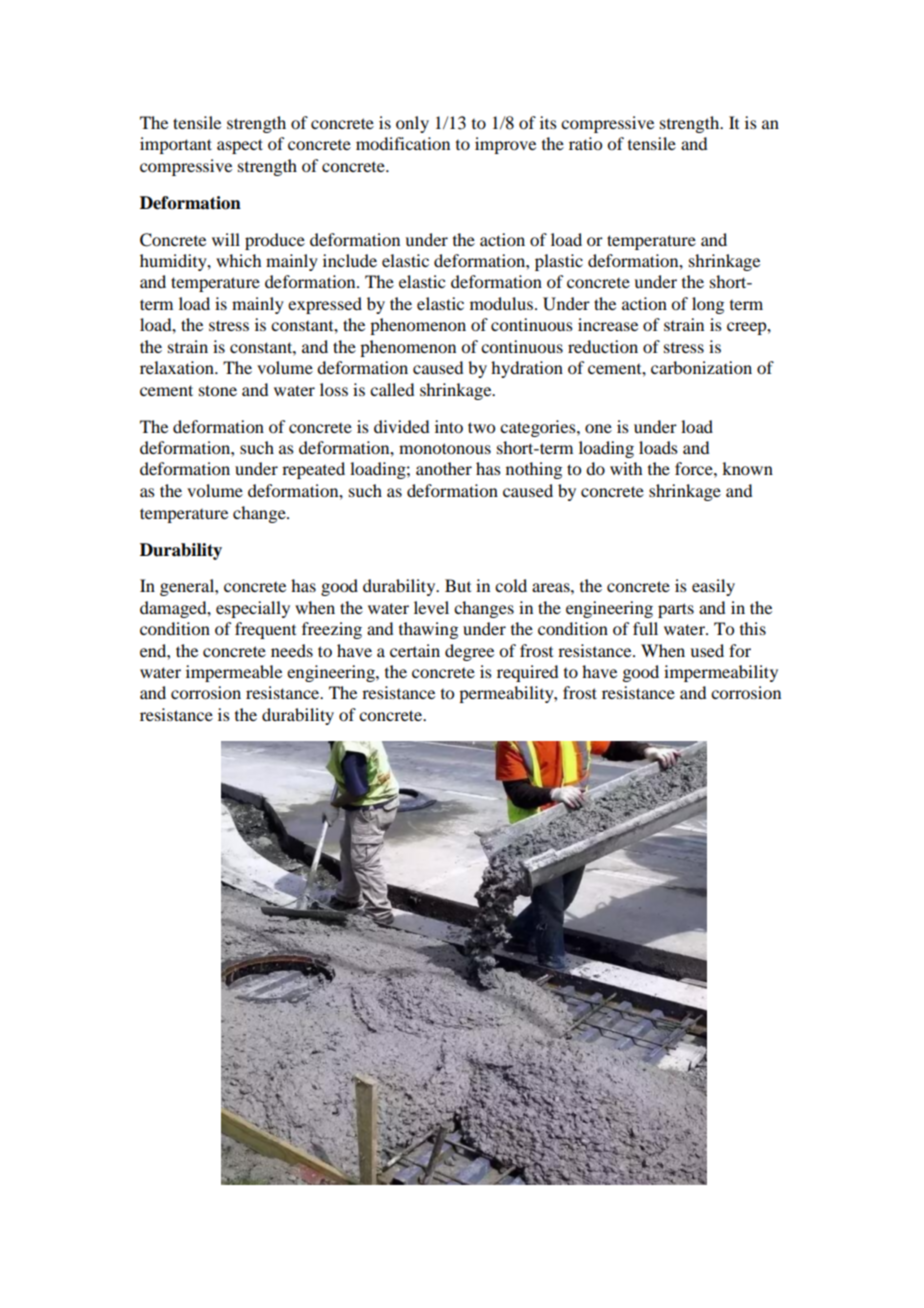 This image has height=1308, width=924. I want to click on But, so click(458, 585).
